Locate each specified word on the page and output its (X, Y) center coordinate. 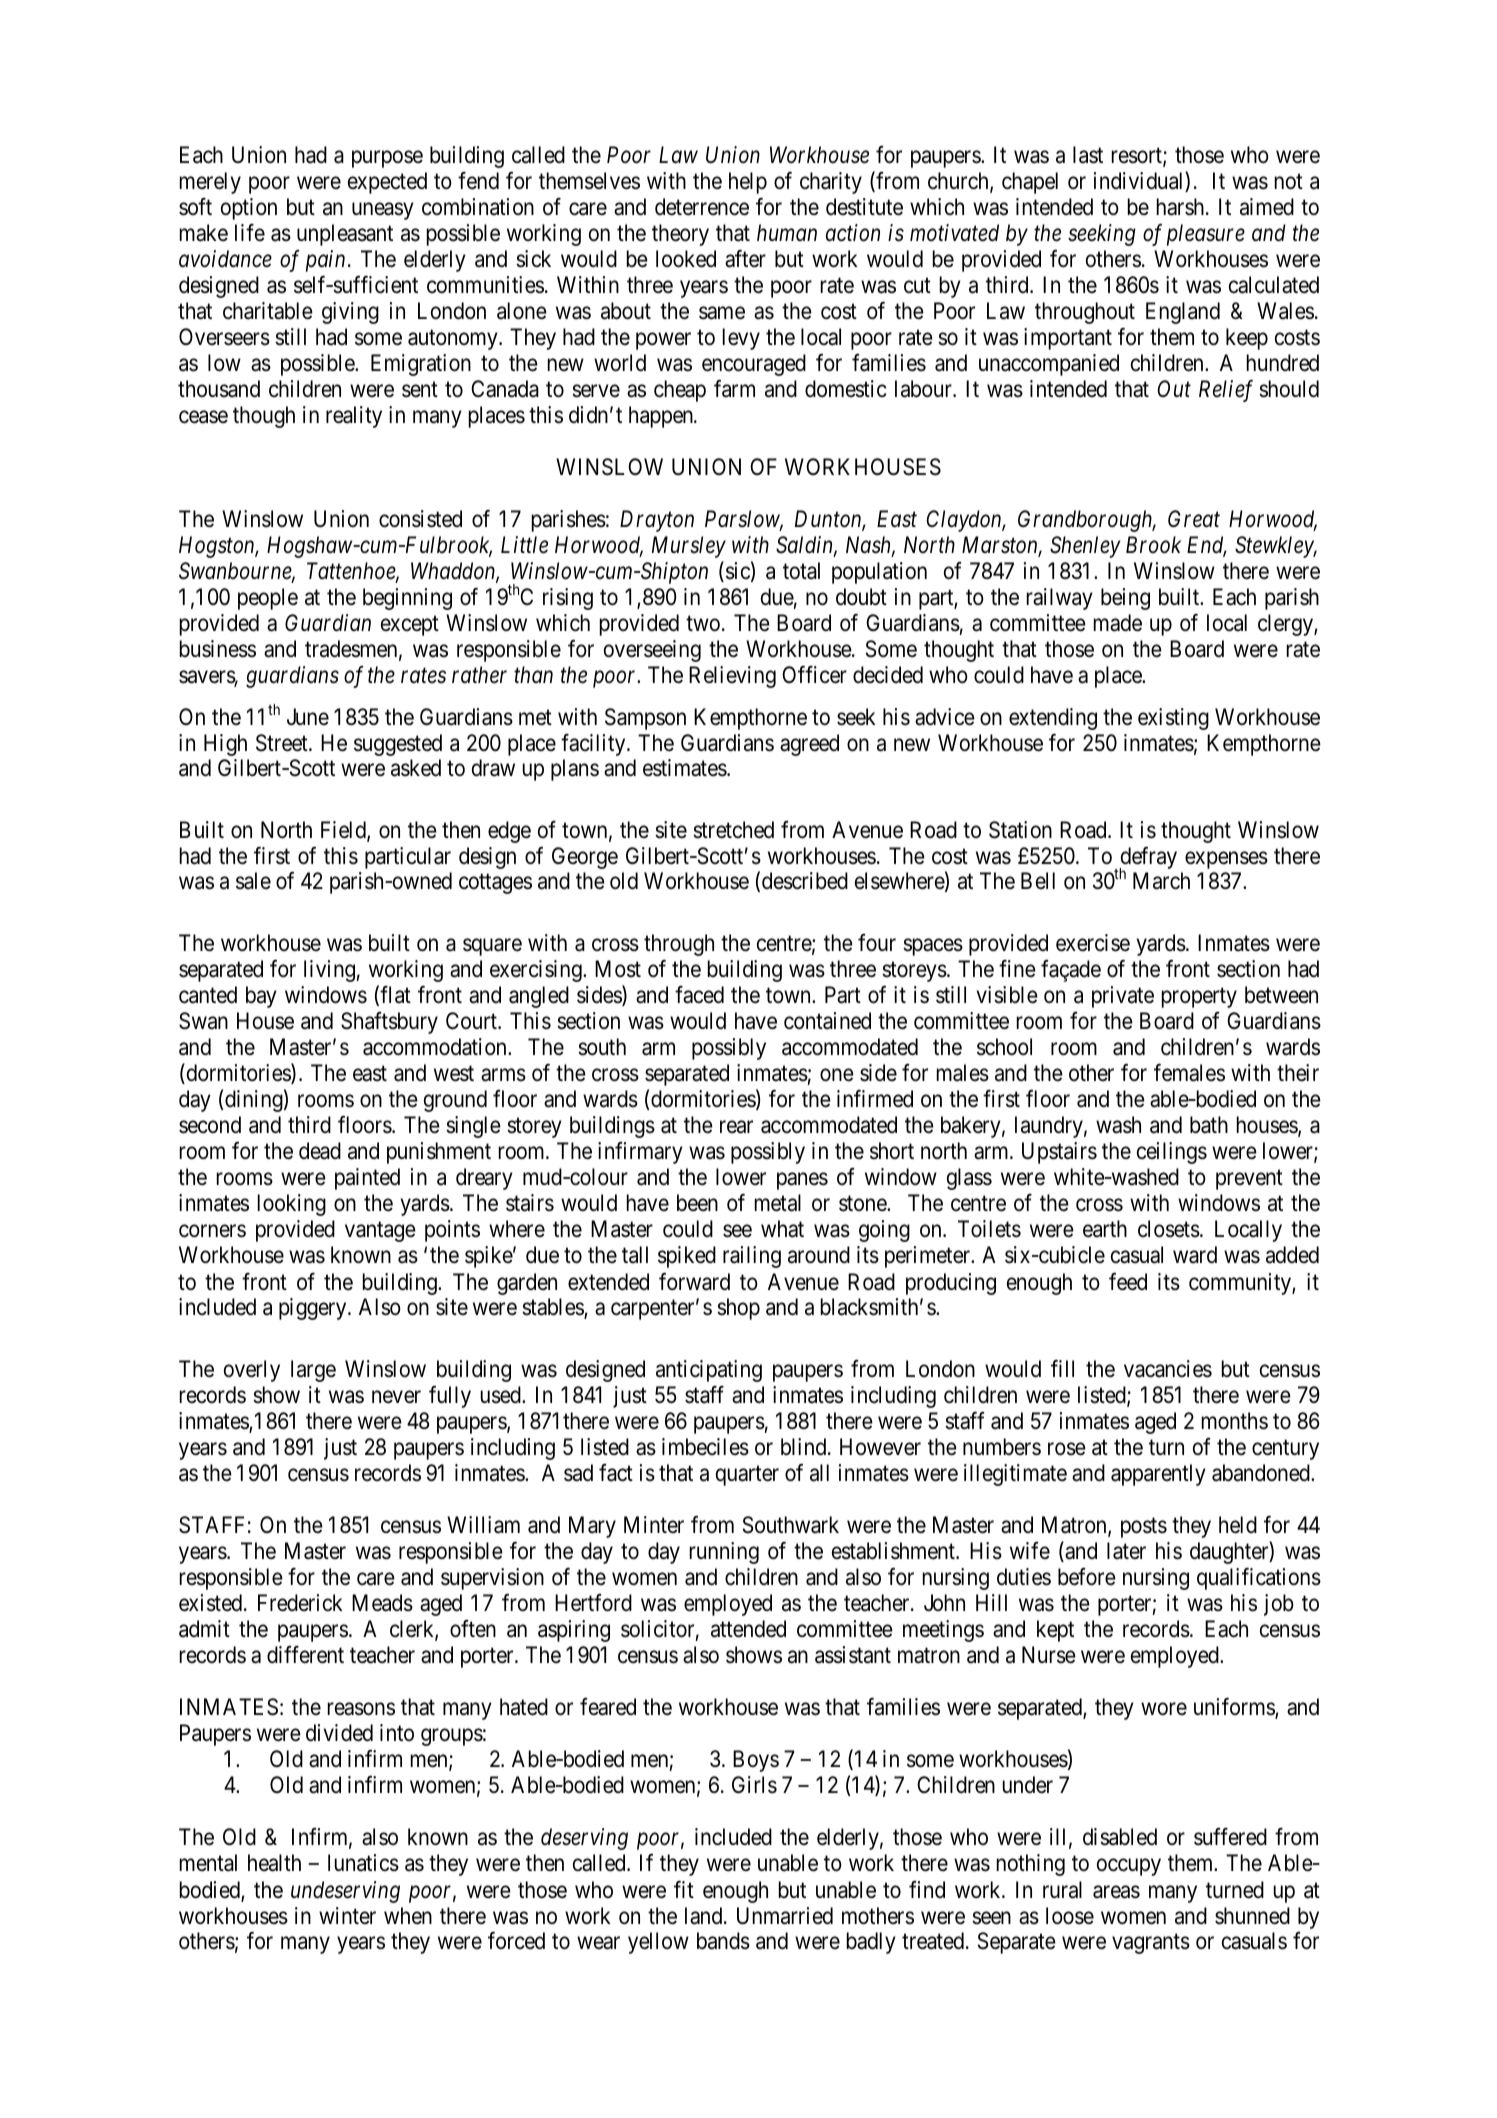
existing (1173, 719)
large (313, 1371)
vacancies (1168, 1369)
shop (738, 1309)
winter (347, 1915)
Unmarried (785, 1916)
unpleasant (345, 235)
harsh (1182, 207)
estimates (685, 768)
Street (283, 743)
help (748, 183)
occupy (1129, 1867)
